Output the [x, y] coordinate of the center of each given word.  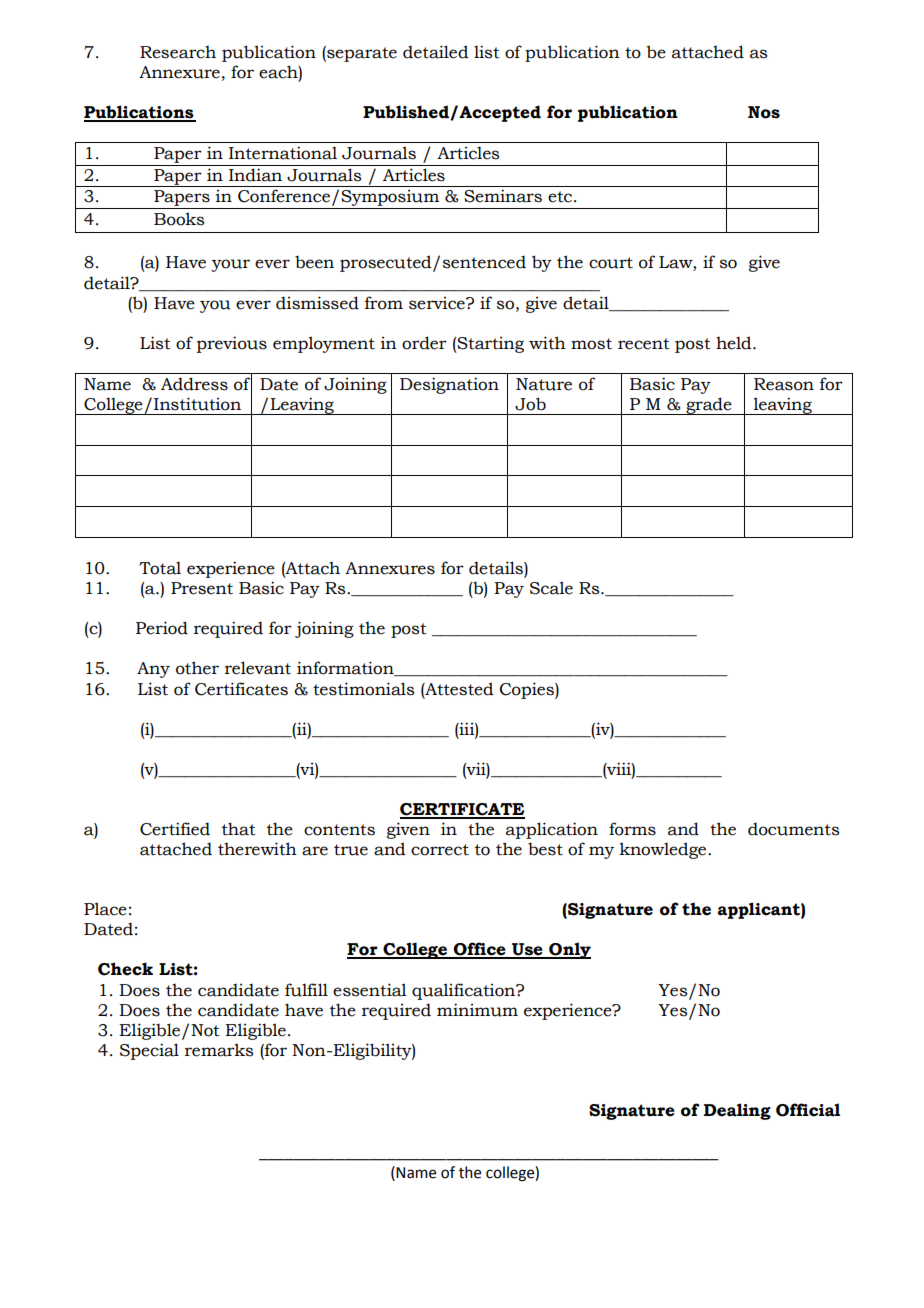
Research [178, 52]
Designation [449, 385]
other [197, 668]
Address [194, 384]
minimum [477, 1010]
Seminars [503, 196]
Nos [764, 112]
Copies [528, 690]
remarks [219, 1050]
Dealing [737, 1111]
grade [709, 406]
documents [793, 829]
